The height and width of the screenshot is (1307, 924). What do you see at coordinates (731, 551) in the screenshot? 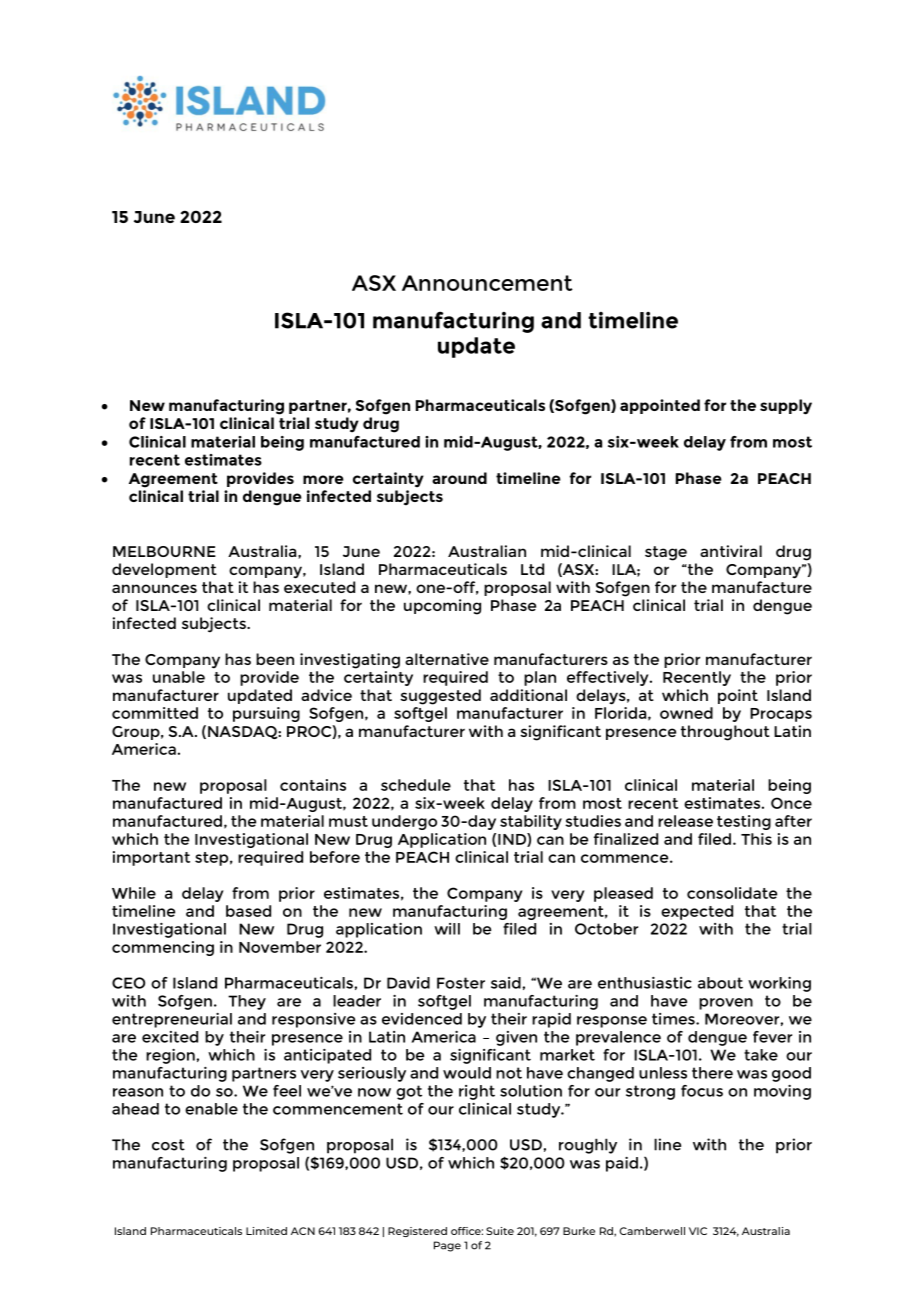
I see `antiviral` at bounding box center [731, 551].
